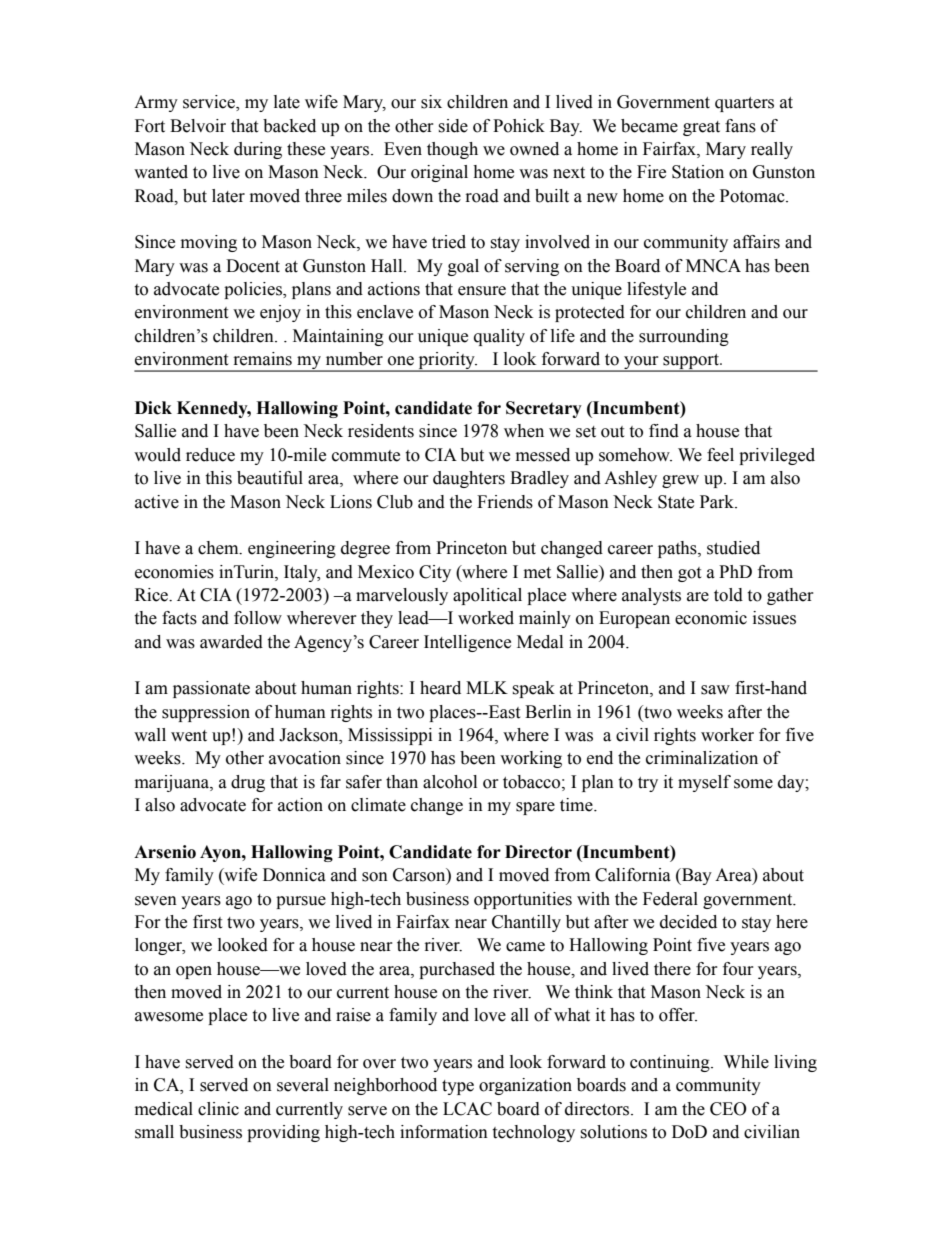 Image resolution: width=952 pixels, height=1233 pixels. Describe the element at coordinates (450, 782) in the image. I see `alcohol` at that location.
